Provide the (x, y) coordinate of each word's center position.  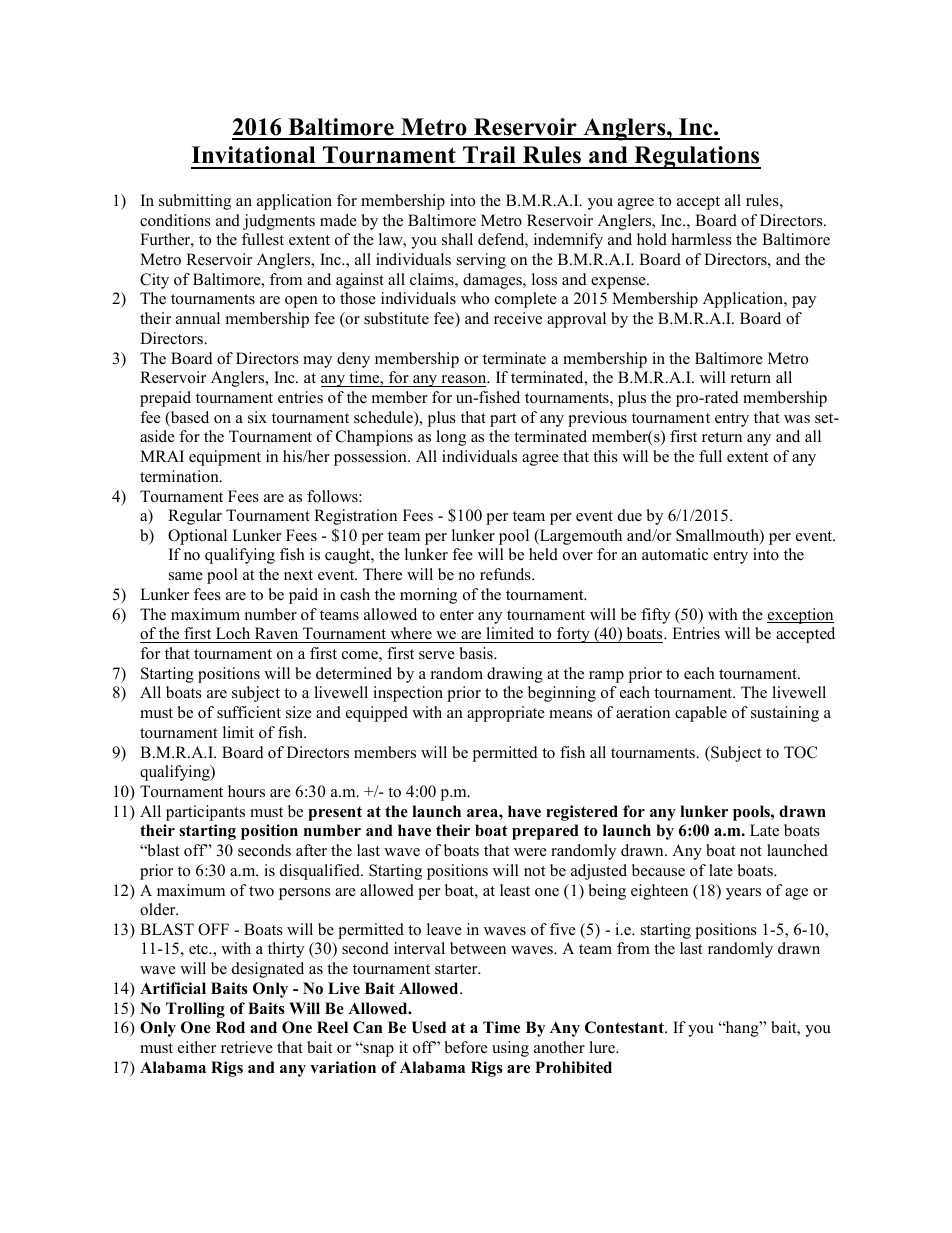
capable (701, 714)
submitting (195, 202)
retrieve (247, 1047)
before (466, 1047)
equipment (225, 458)
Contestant (625, 1027)
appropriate (506, 714)
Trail (489, 154)
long (451, 438)
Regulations (696, 157)
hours (246, 791)
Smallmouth (718, 536)
